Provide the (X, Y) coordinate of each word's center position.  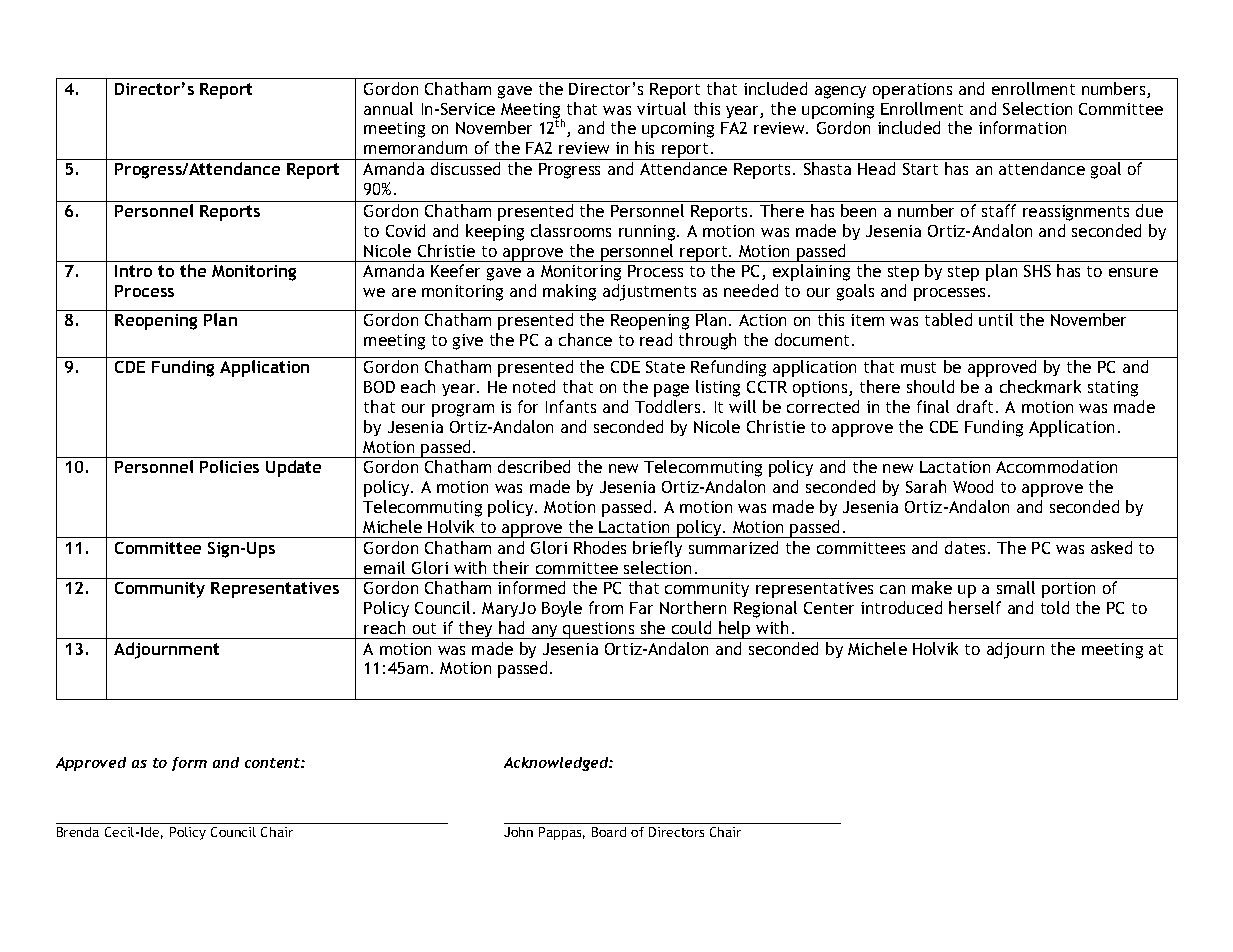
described (534, 466)
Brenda (78, 832)
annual (388, 108)
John (518, 832)
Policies (229, 466)
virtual (661, 108)
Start (920, 169)
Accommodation (1056, 466)
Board (609, 832)
